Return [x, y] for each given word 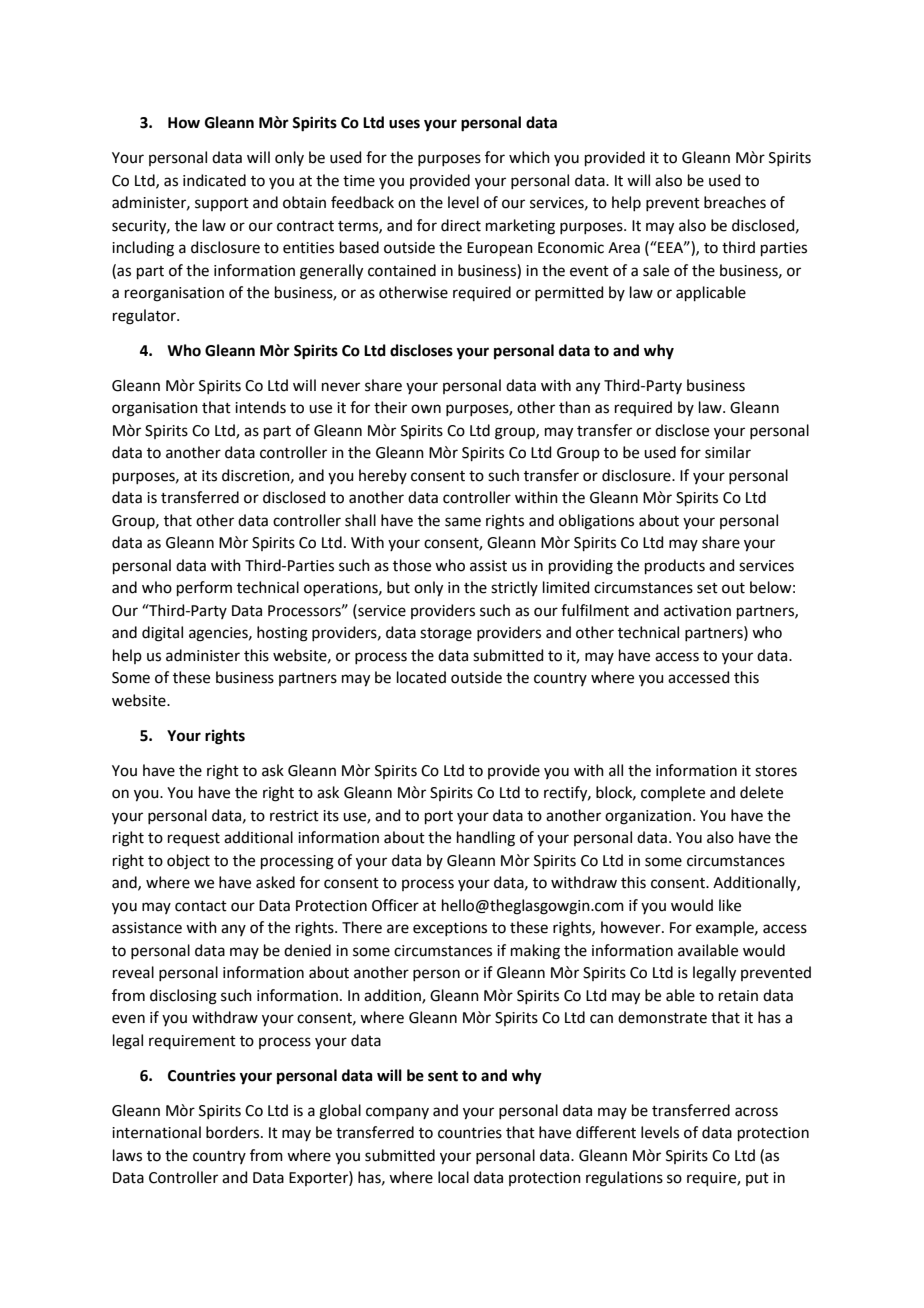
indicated [214, 180]
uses [404, 124]
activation [697, 611]
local [453, 1177]
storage [446, 635]
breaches [735, 202]
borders [234, 1132]
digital [162, 634]
